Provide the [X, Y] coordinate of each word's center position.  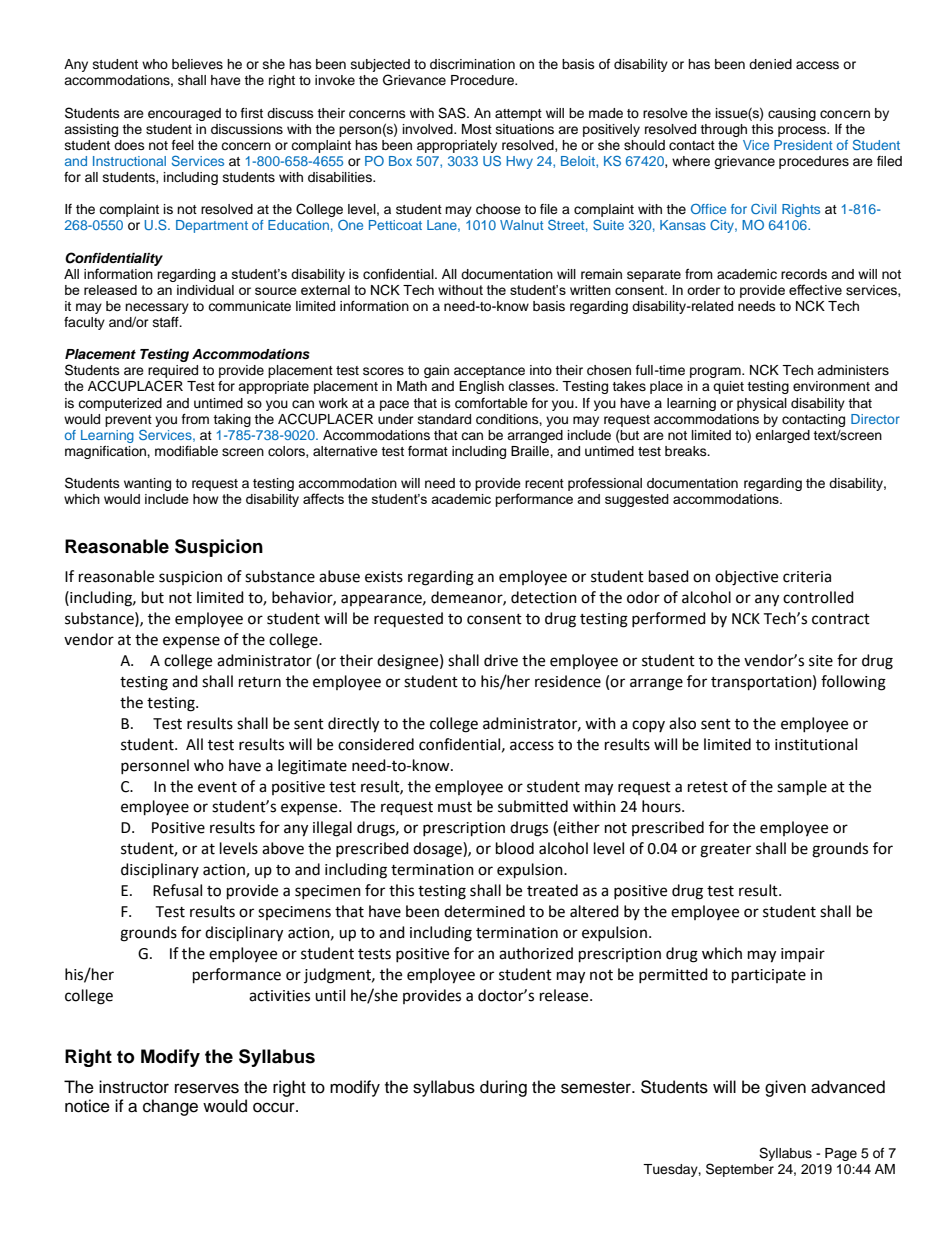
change [170, 1107]
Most [477, 129]
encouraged [184, 114]
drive [501, 660]
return [260, 682]
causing [792, 114]
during [503, 1088]
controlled [818, 597]
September [740, 1170]
